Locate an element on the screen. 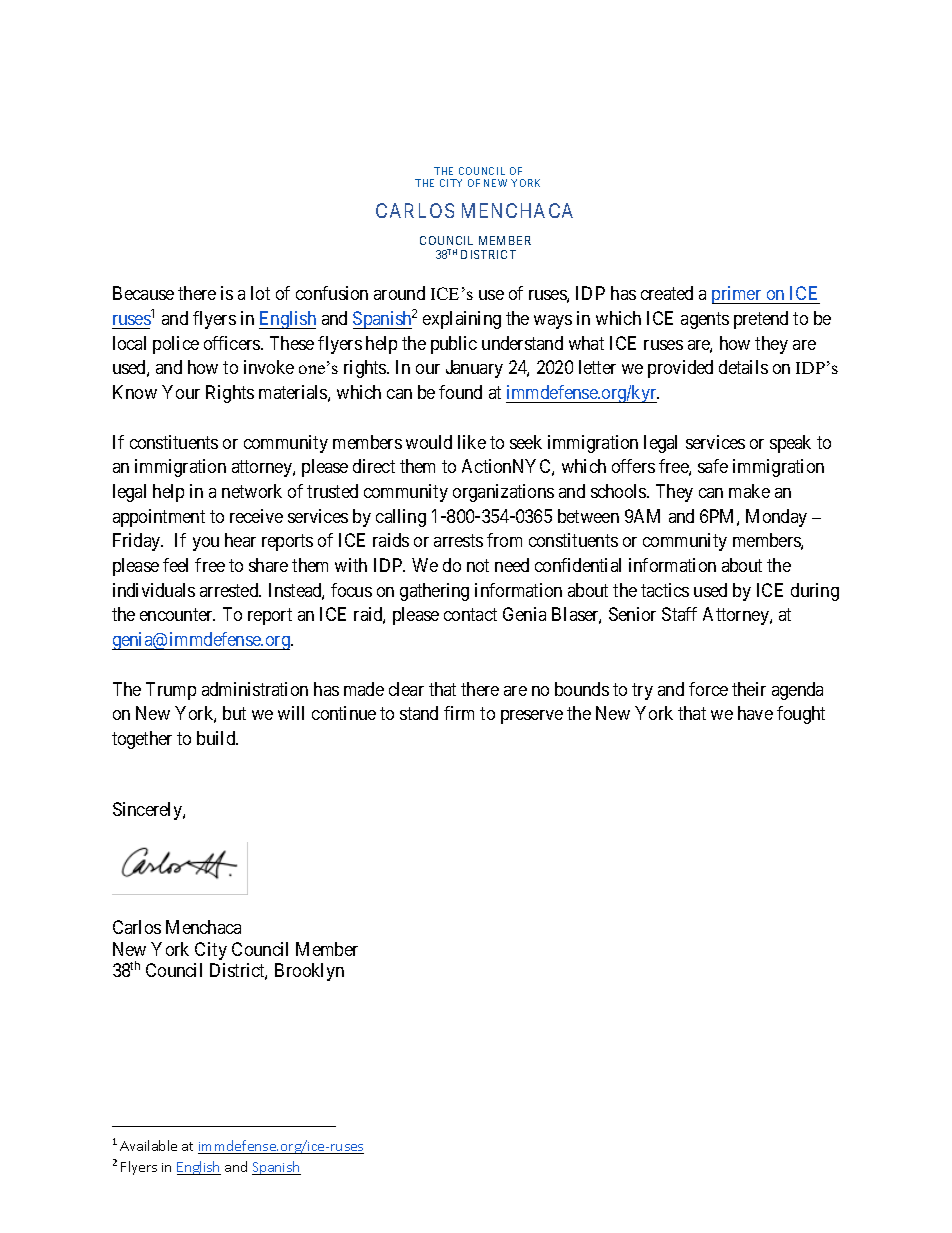 This screenshot has width=952, height=1233. explaining is located at coordinates (462, 320).
